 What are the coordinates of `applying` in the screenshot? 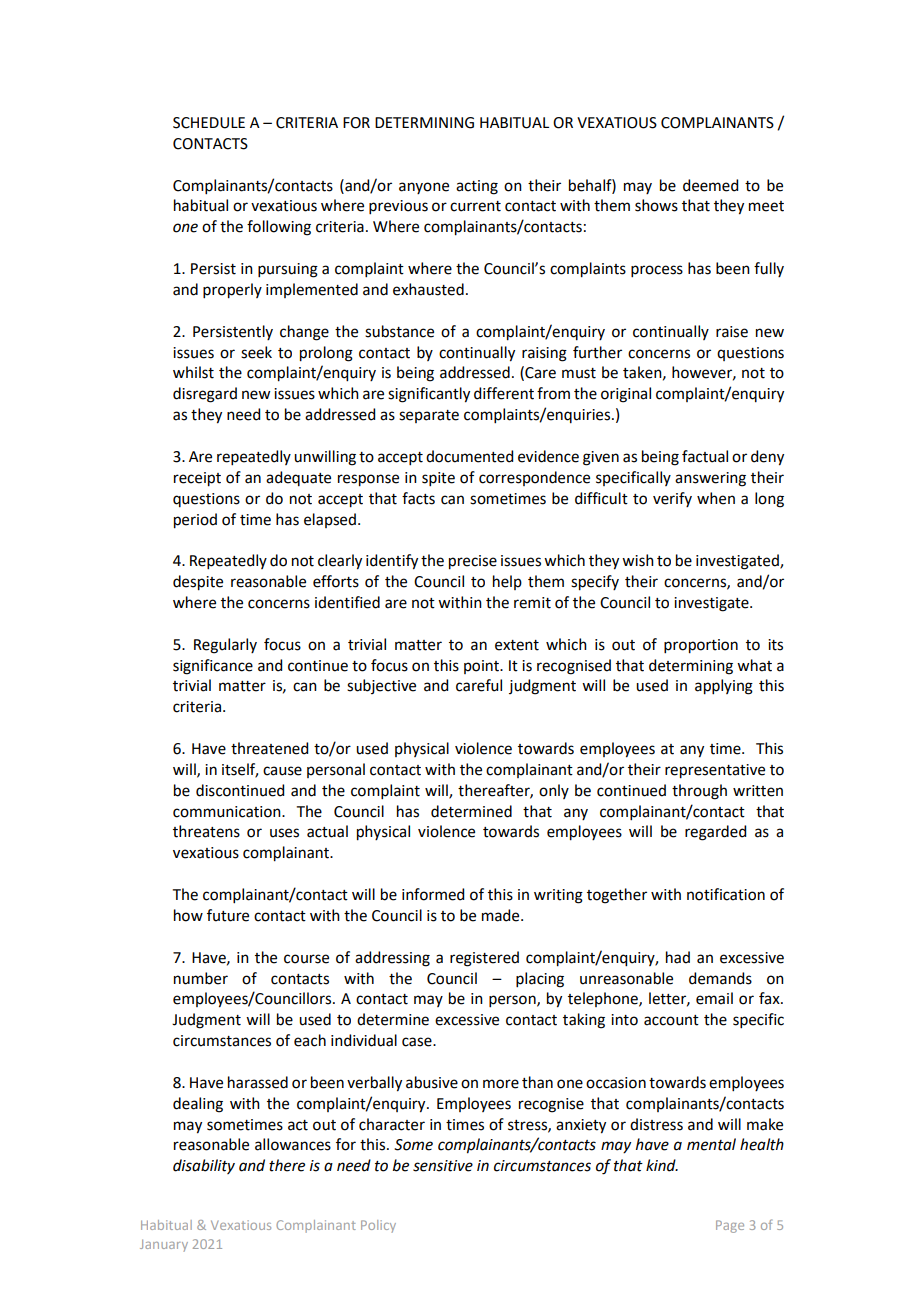 It's located at (724, 687).
